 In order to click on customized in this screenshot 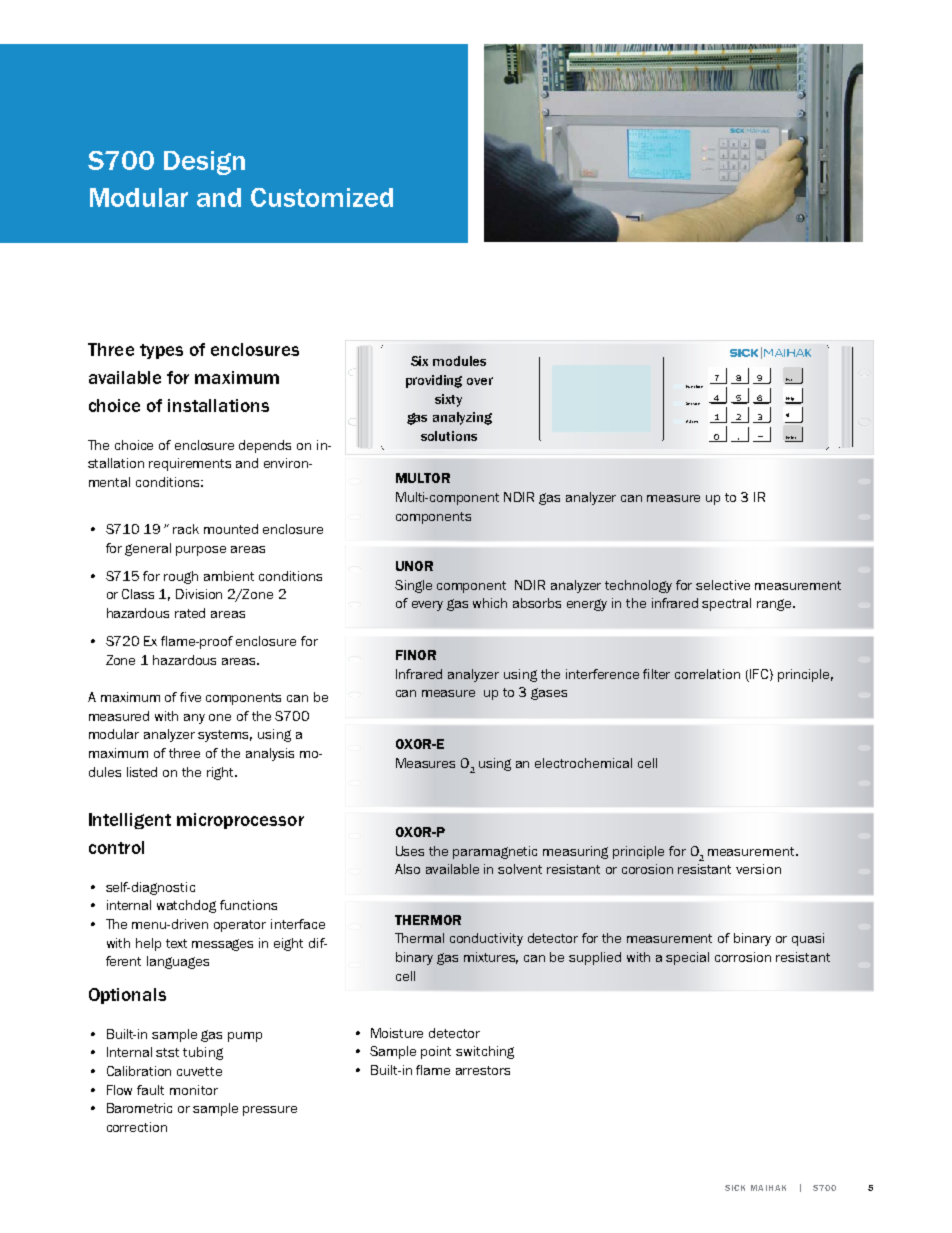, I will do `click(322, 197)`.
